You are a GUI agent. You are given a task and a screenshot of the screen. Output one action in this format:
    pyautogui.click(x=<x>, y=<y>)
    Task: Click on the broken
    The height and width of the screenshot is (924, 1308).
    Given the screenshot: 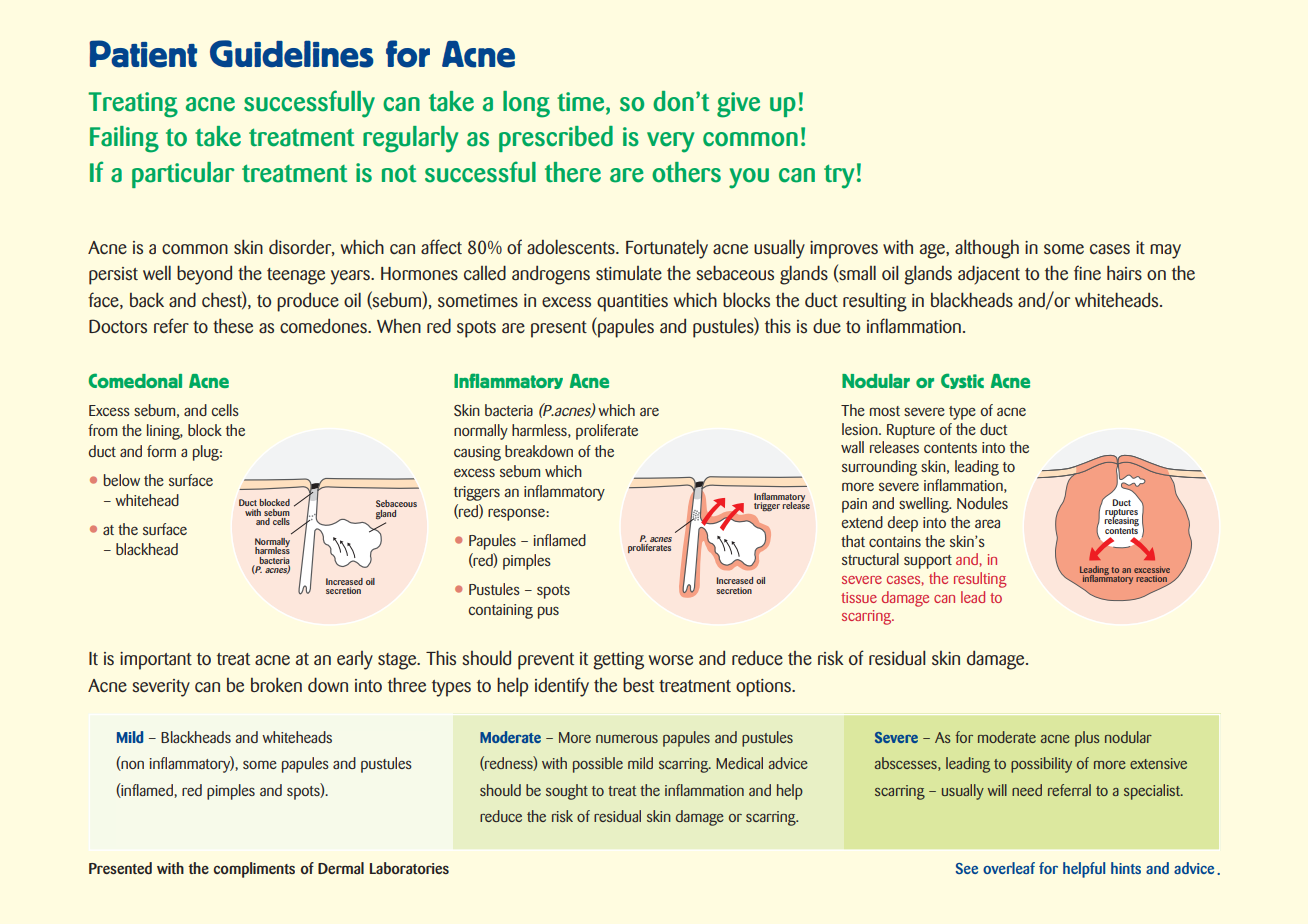 What is the action you would take?
    pyautogui.click(x=276, y=684)
